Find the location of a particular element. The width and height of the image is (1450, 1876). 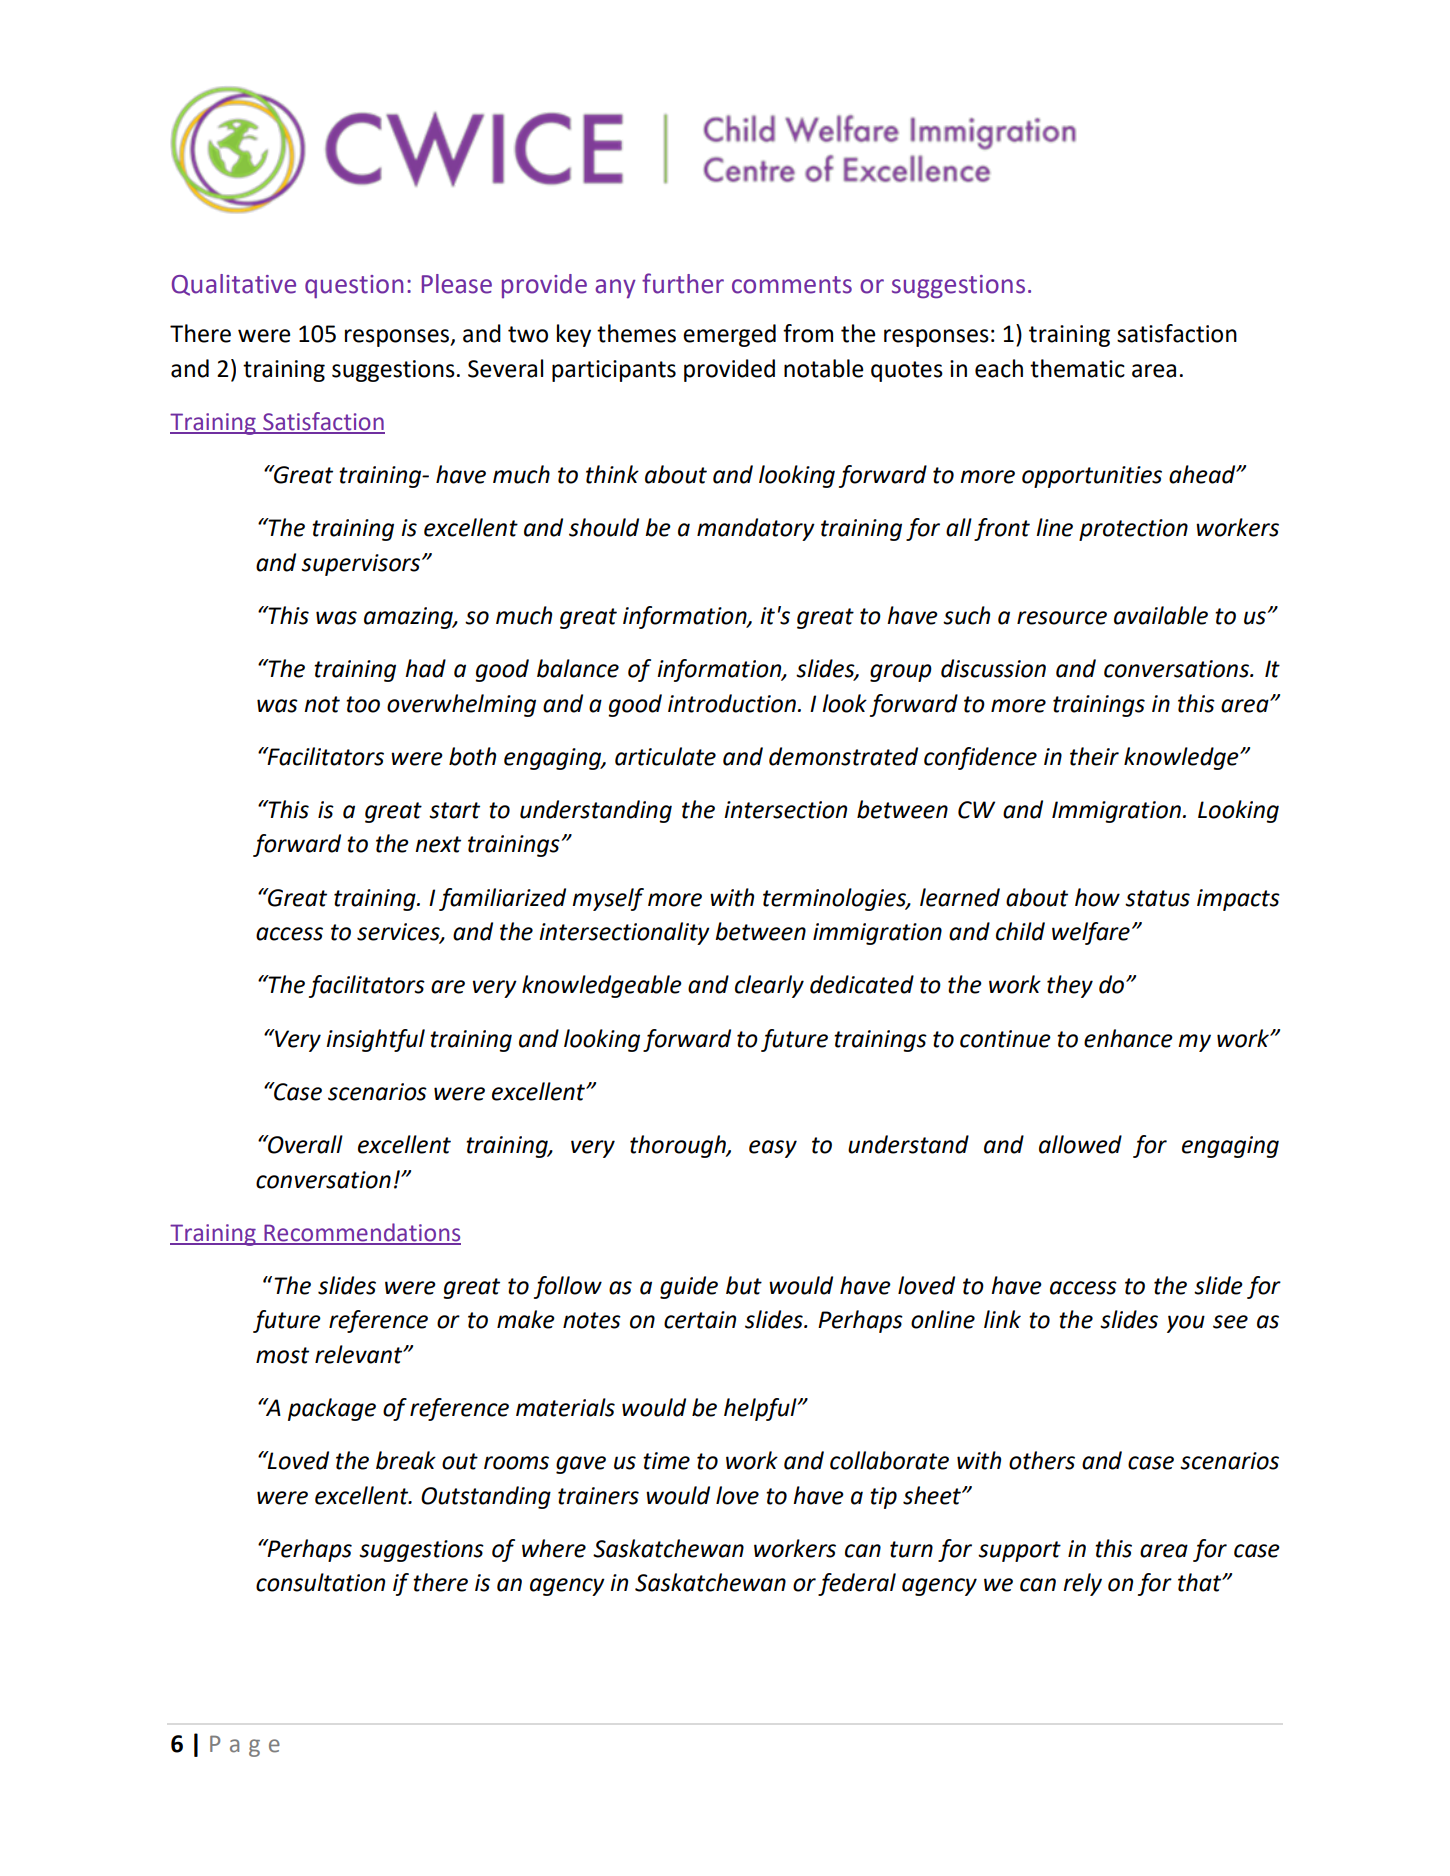

too is located at coordinates (363, 704).
